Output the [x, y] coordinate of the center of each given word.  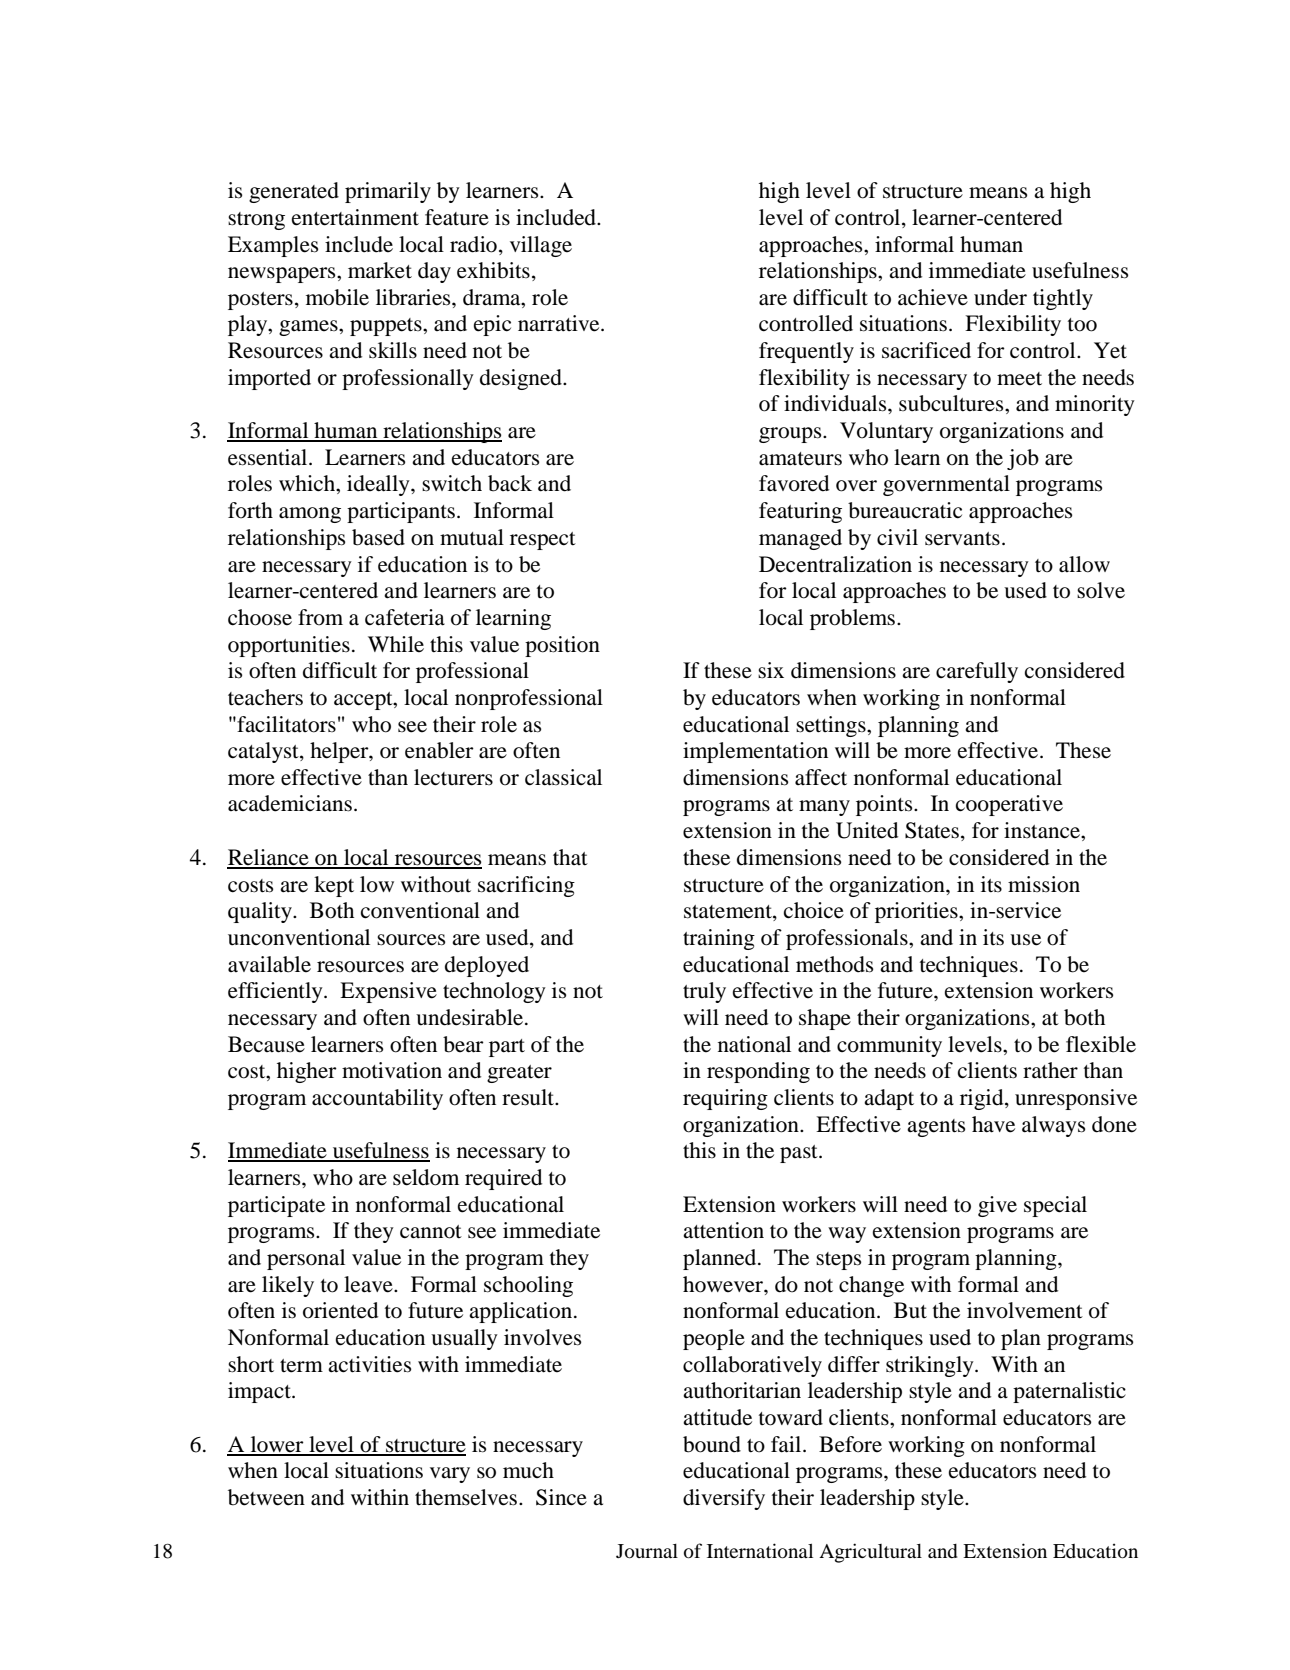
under [1000, 297]
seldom [426, 1177]
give [997, 1206]
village [541, 246]
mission [1044, 884]
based [378, 537]
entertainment [355, 217]
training [719, 939]
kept [334, 886]
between [266, 1497]
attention [723, 1230]
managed [800, 539]
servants [962, 539]
